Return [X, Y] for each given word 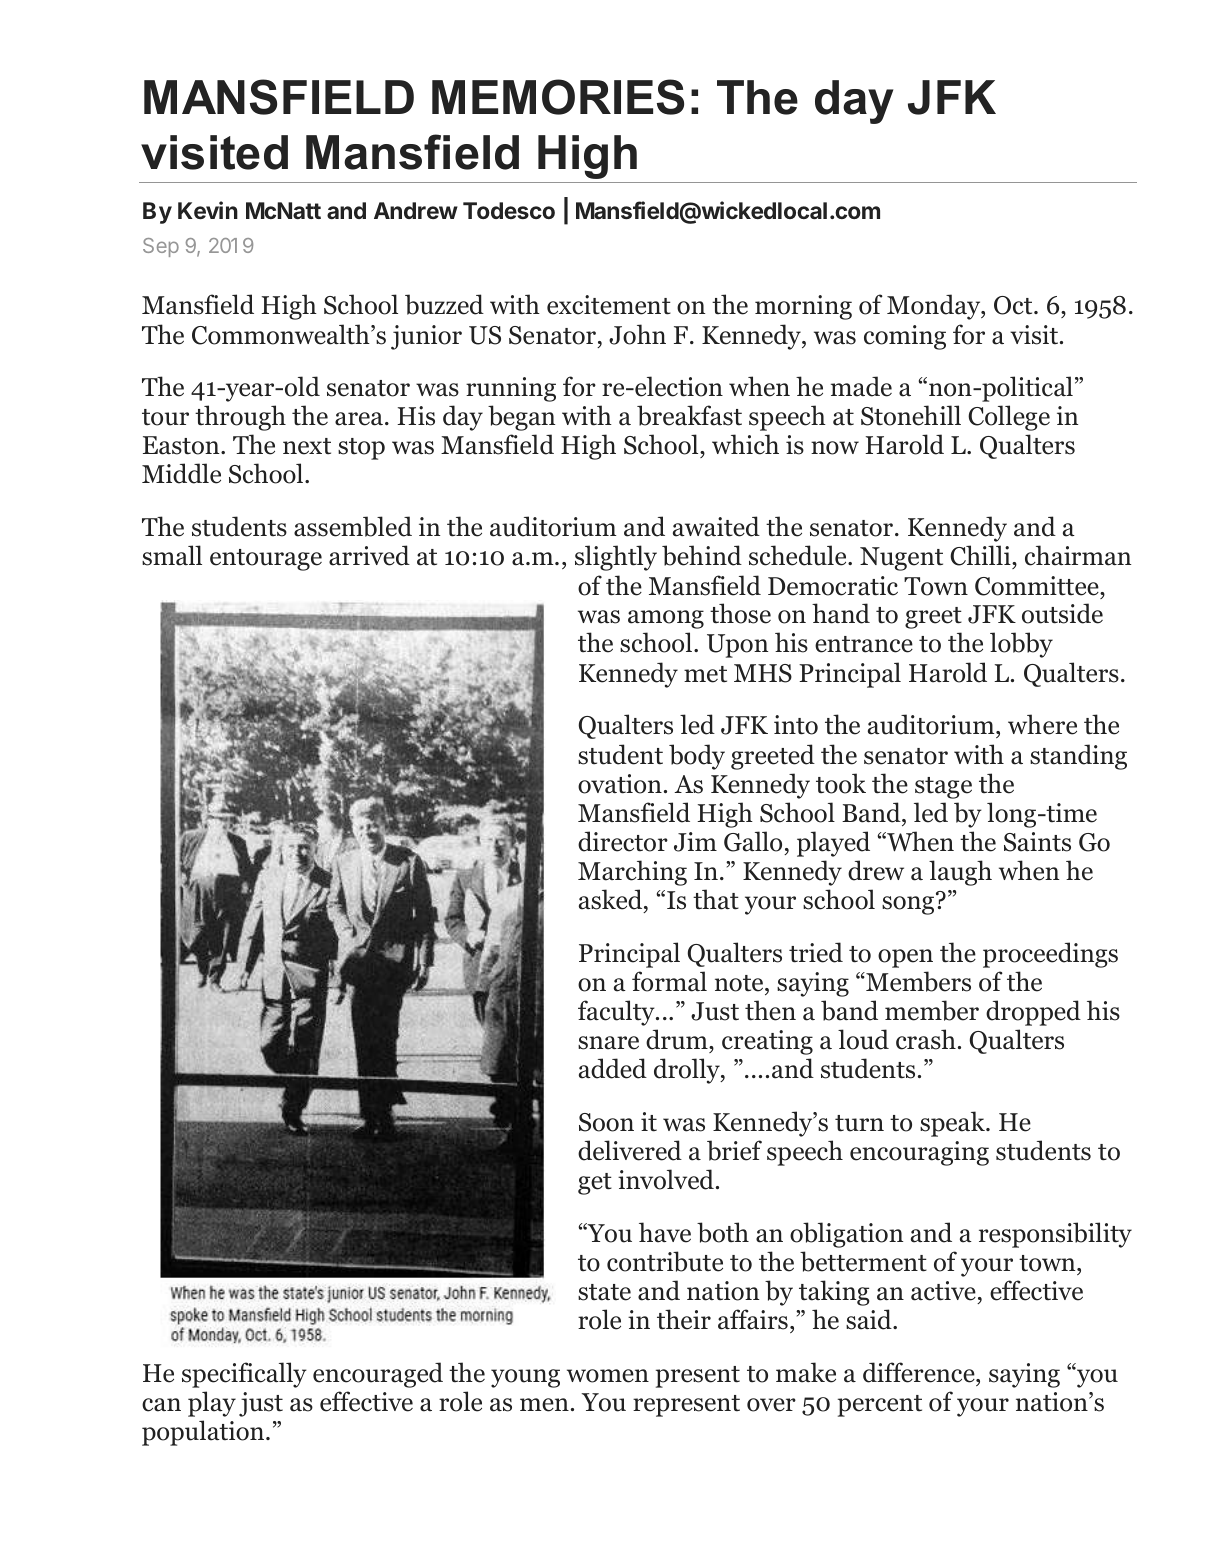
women [608, 1376]
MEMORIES [558, 97]
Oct [1014, 305]
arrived [369, 555]
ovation [620, 784]
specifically [244, 1375]
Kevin [208, 210]
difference [920, 1372]
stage [943, 788]
